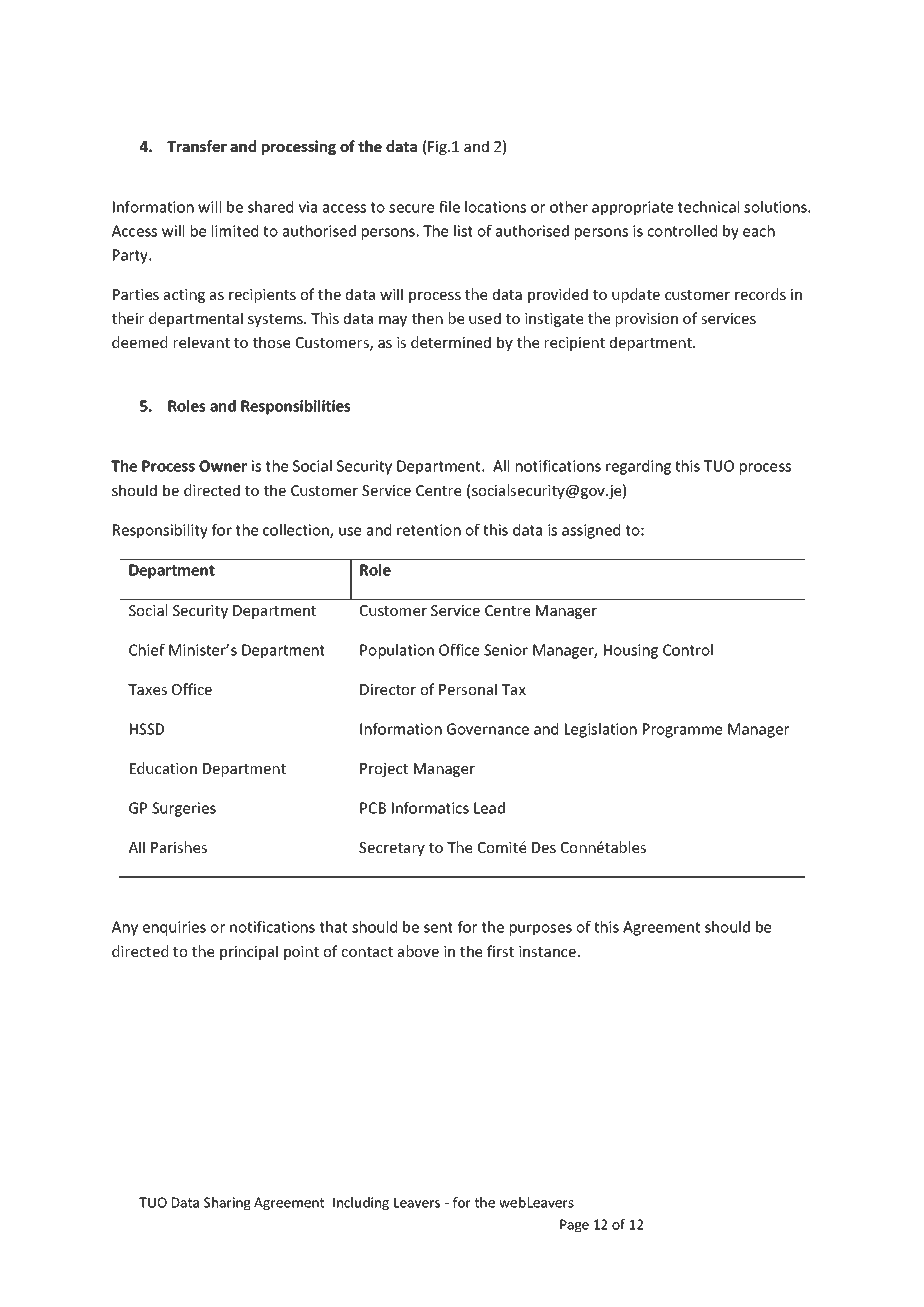  Describe the element at coordinates (468, 689) in the image. I see `Personal` at that location.
